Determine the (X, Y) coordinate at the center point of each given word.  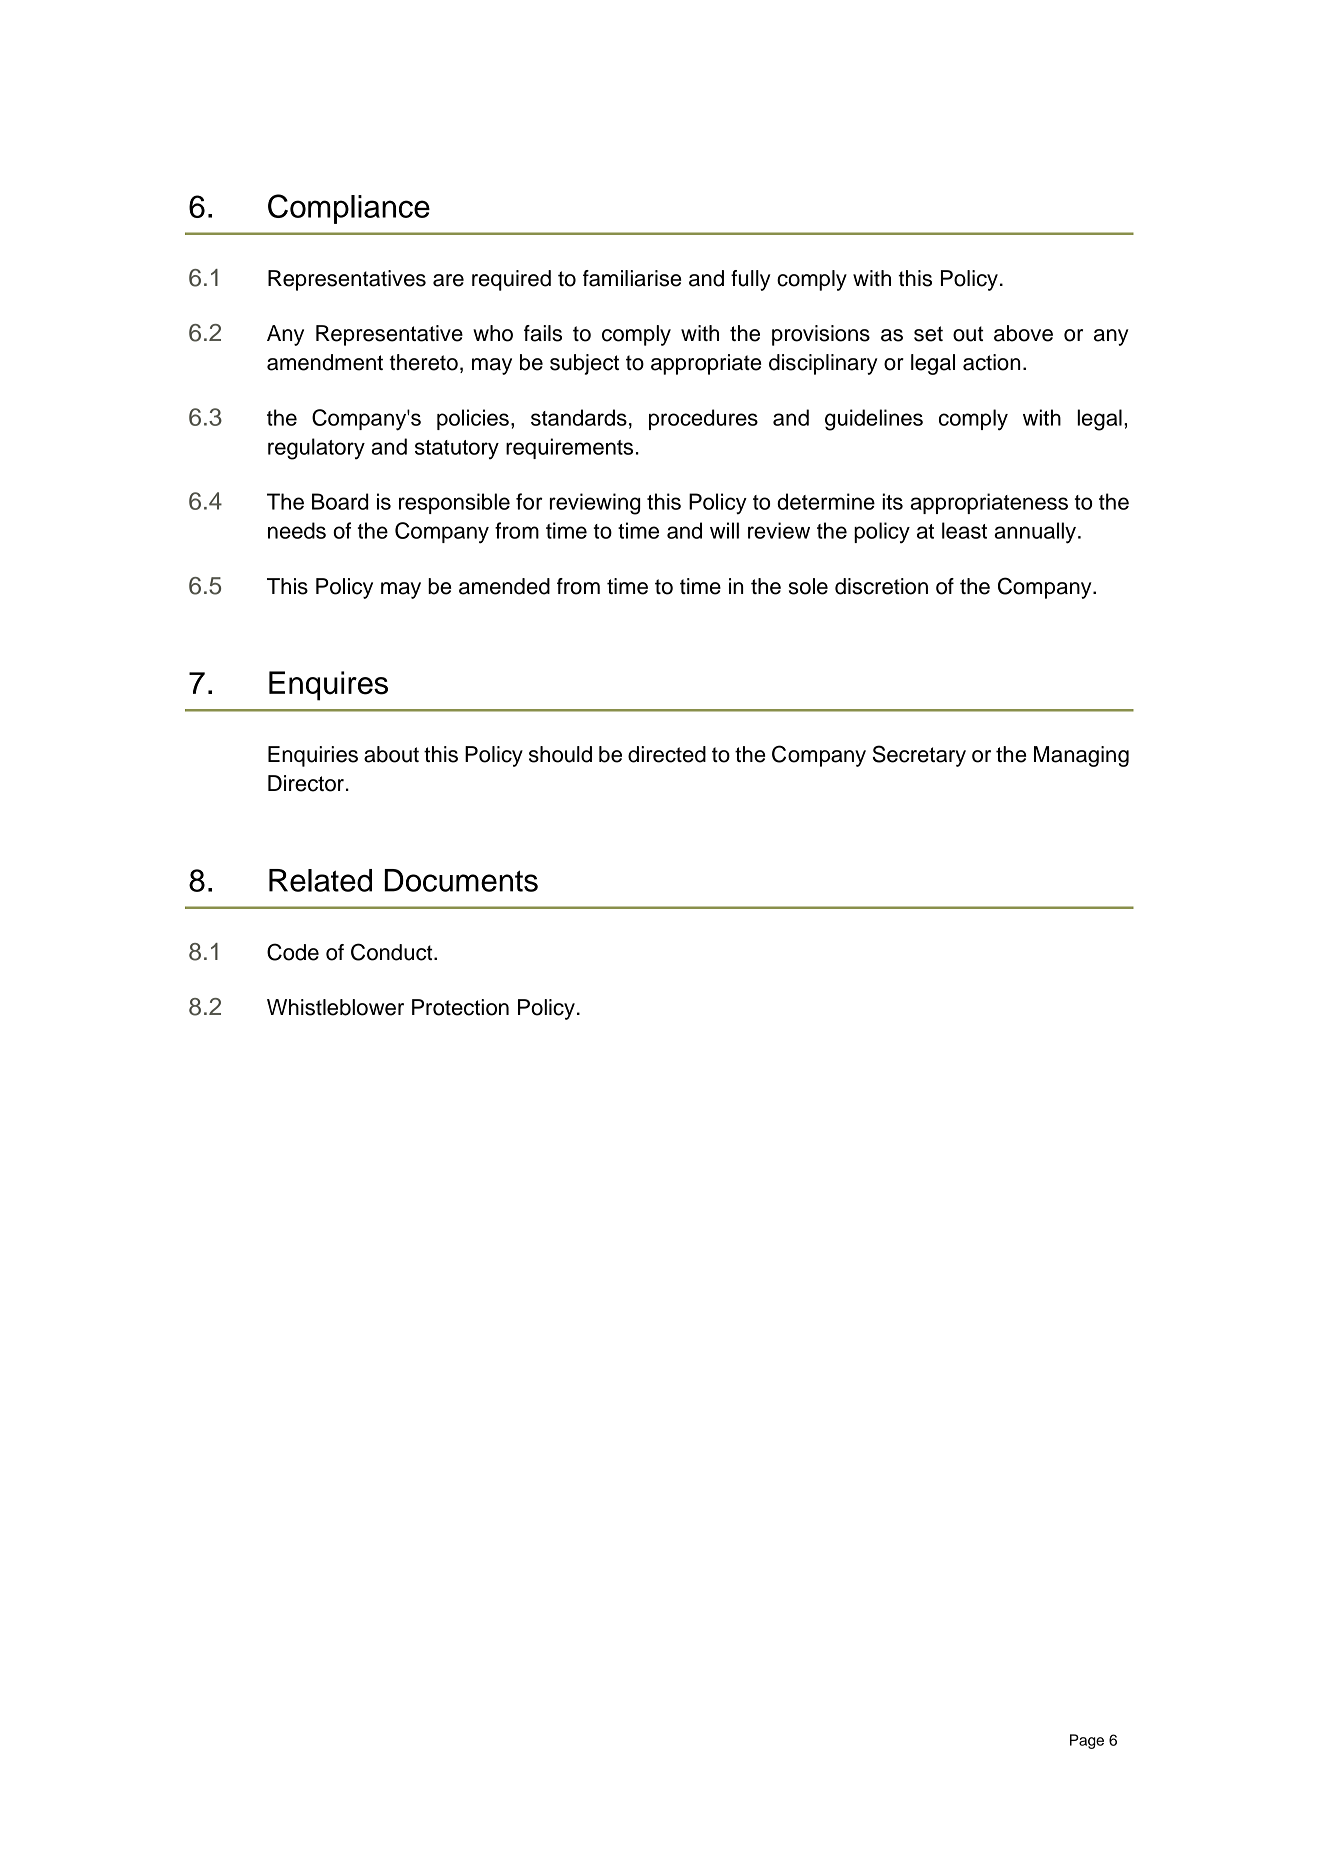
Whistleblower (335, 1007)
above (1023, 333)
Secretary (919, 756)
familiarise (632, 278)
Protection (460, 1007)
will (724, 530)
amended (504, 586)
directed (667, 754)
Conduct (393, 952)
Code (293, 952)
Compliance (349, 209)
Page (1087, 1741)
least (964, 530)
